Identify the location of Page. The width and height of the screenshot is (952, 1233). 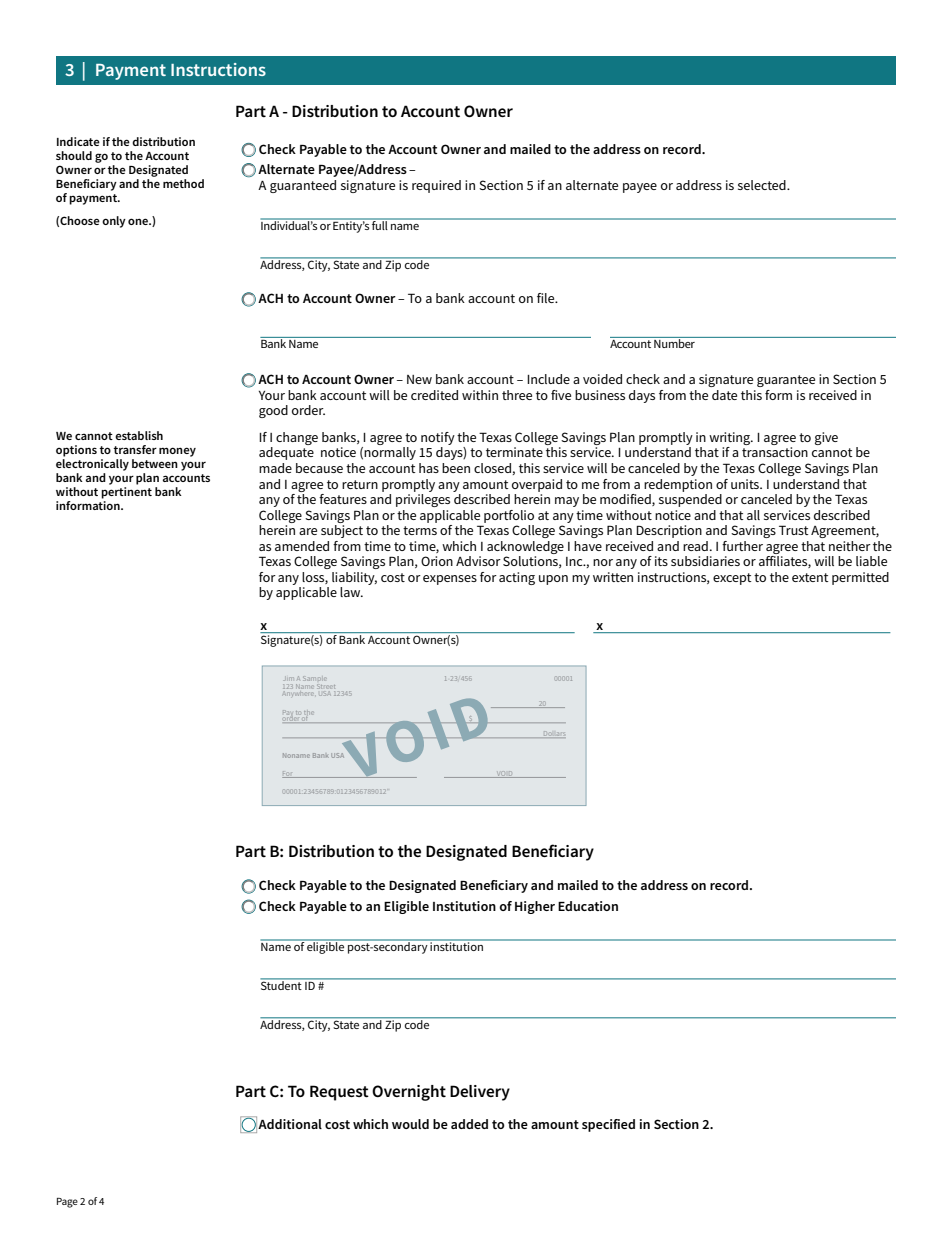
(67, 1203).
